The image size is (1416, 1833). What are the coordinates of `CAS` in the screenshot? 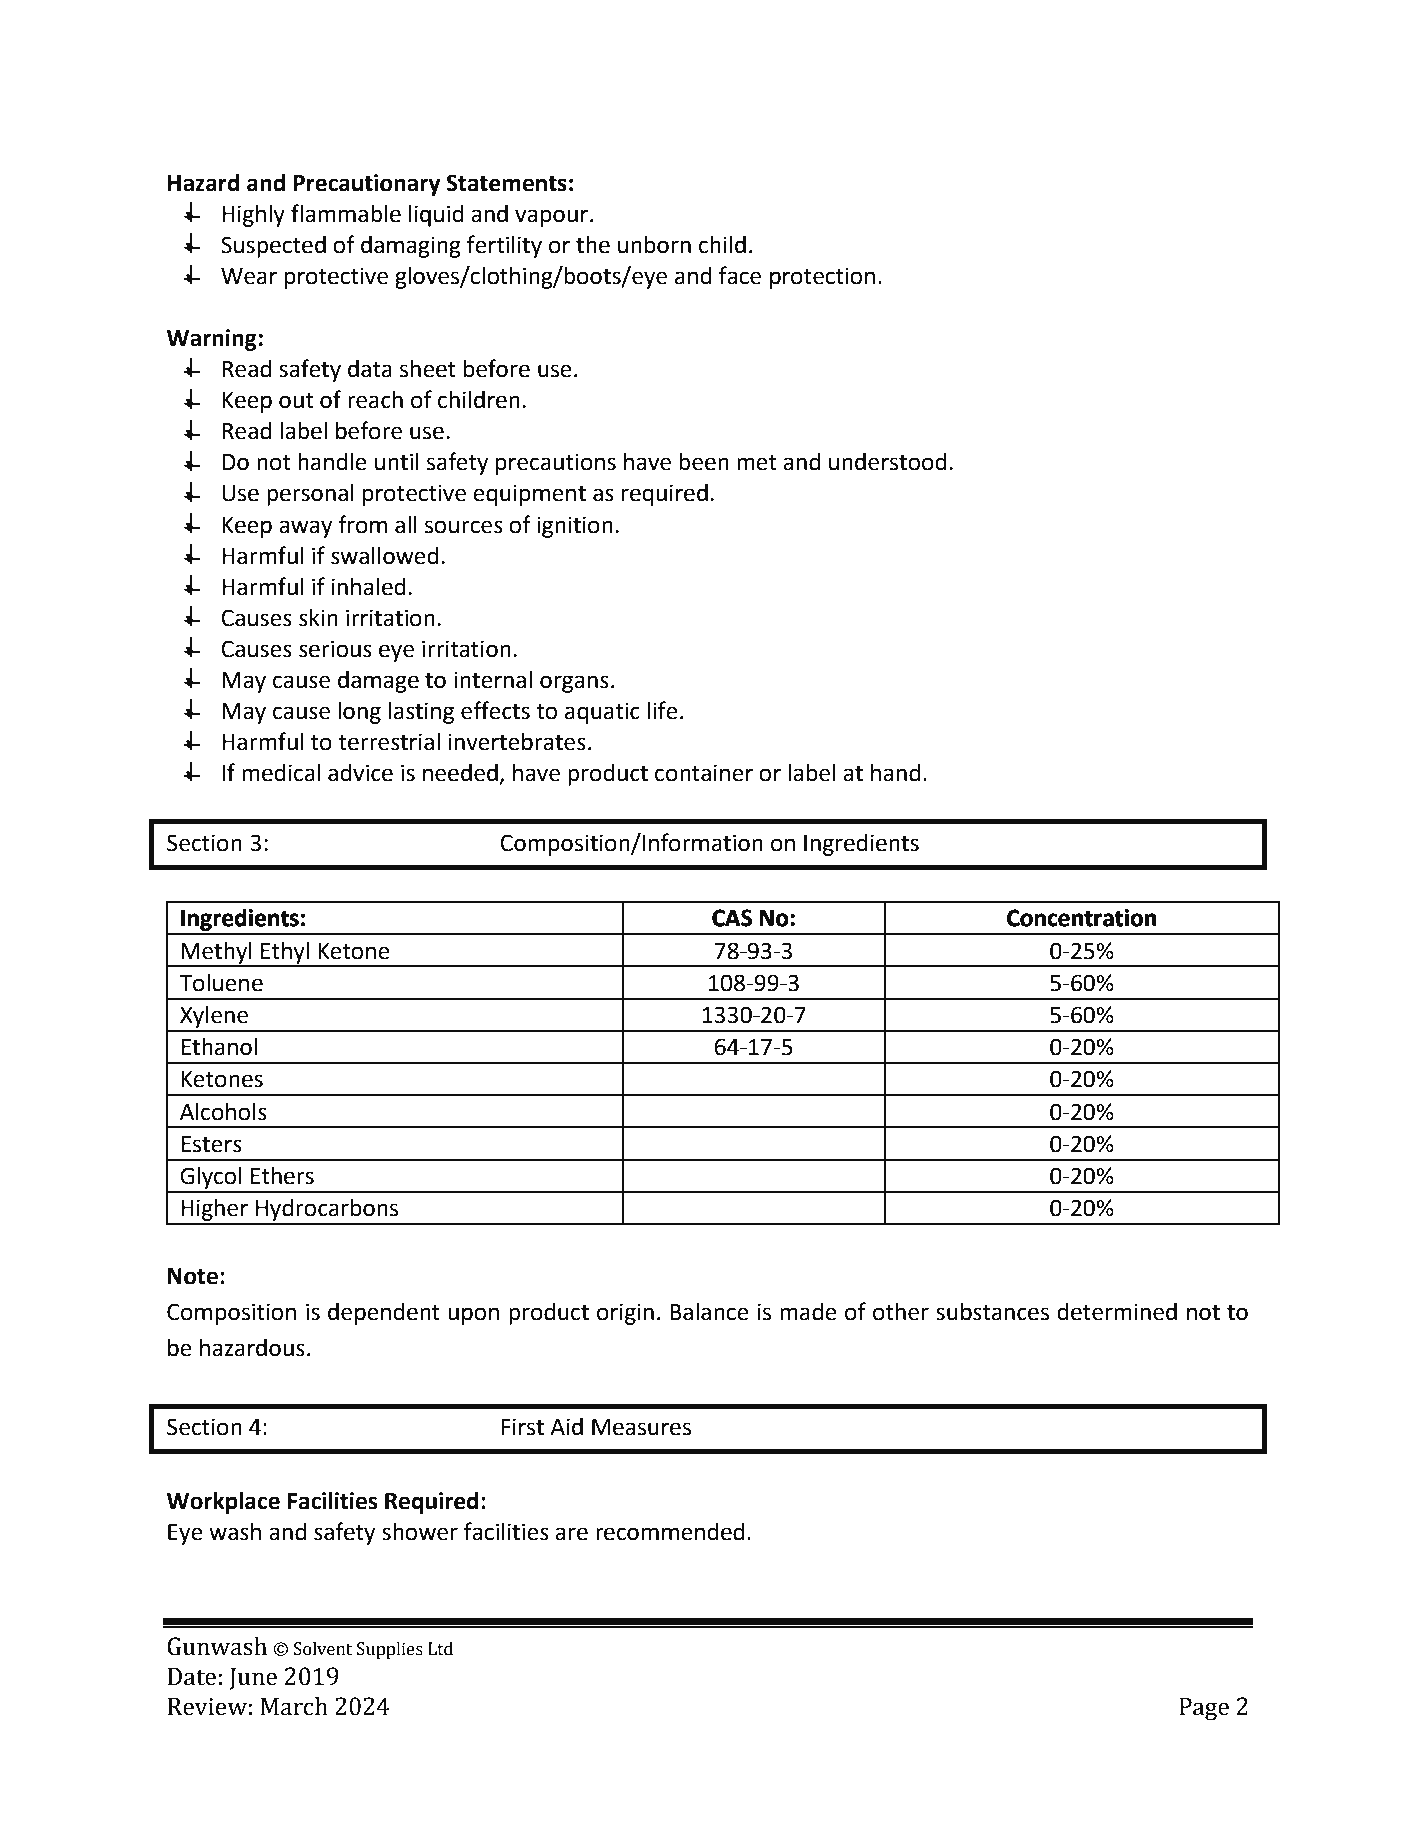 It's located at (732, 918).
